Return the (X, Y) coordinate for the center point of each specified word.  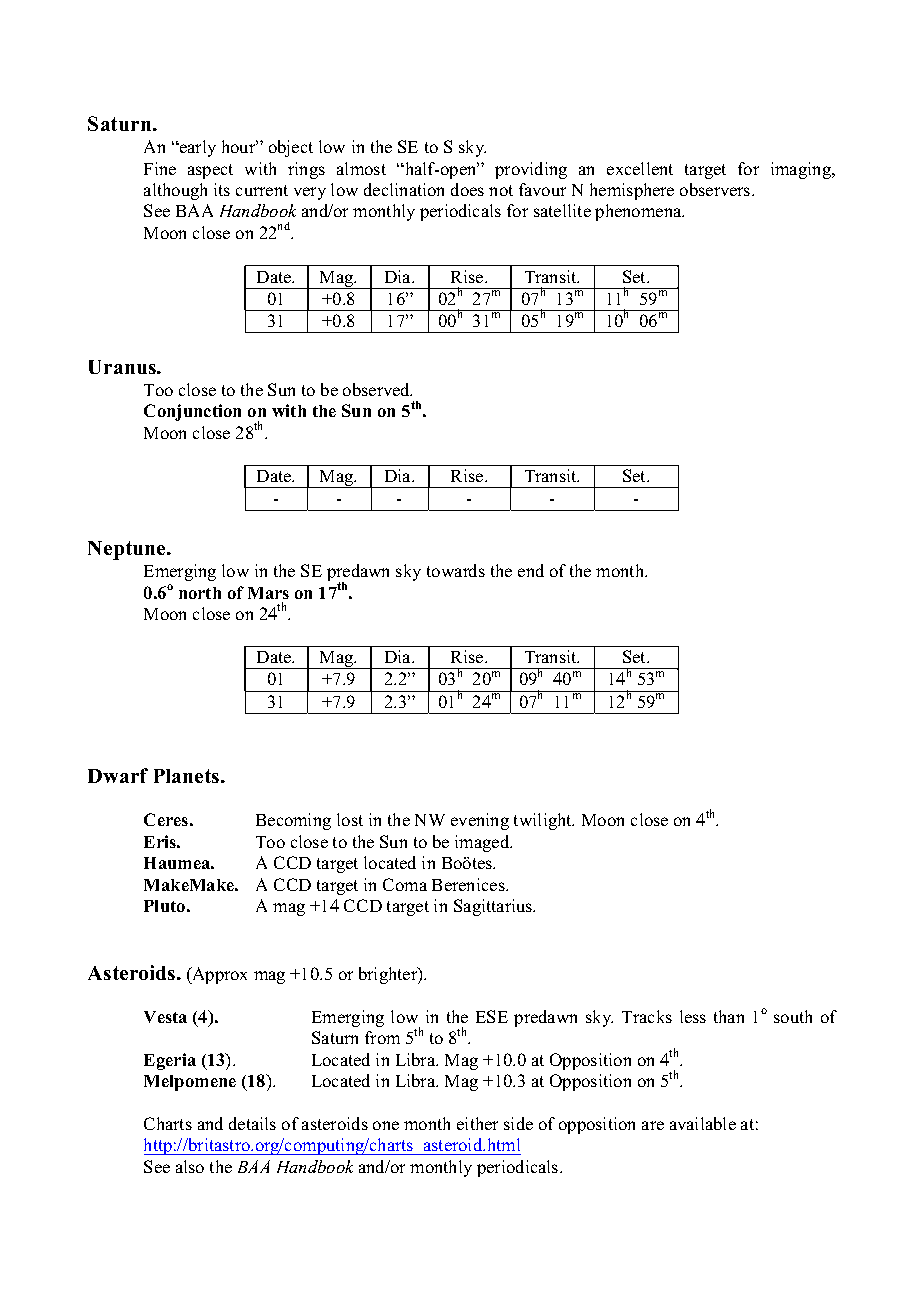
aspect (210, 171)
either (477, 1123)
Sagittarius (494, 907)
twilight (544, 821)
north (200, 593)
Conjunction (192, 412)
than (729, 1016)
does (467, 189)
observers (716, 189)
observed (377, 389)
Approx (218, 975)
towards (456, 570)
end (531, 570)
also (190, 1166)
